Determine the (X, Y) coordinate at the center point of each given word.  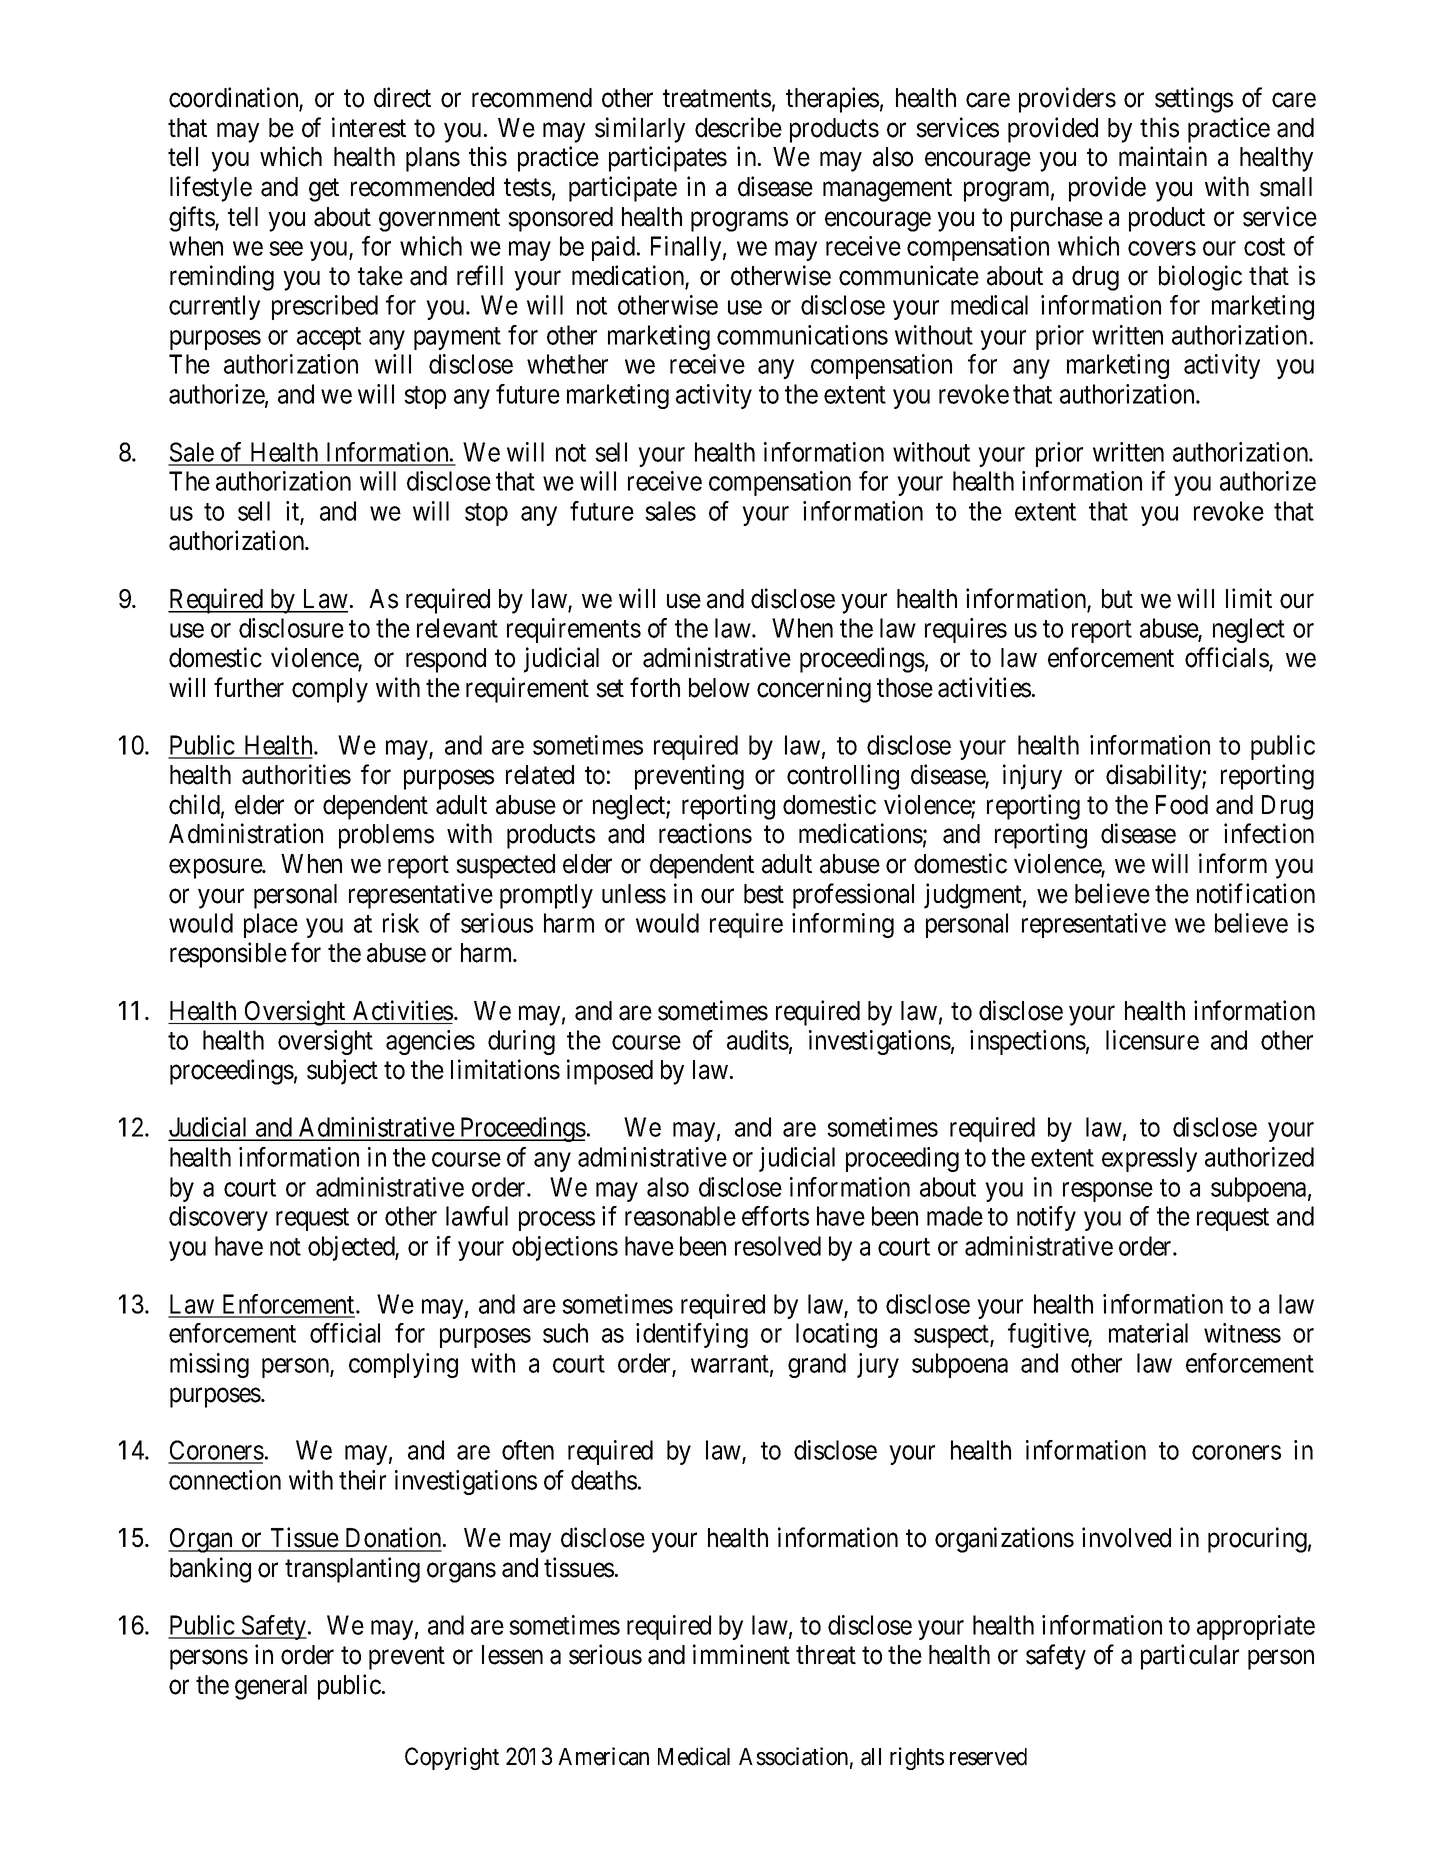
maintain (1163, 156)
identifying (692, 1335)
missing (209, 1365)
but (1117, 599)
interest (369, 127)
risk (401, 923)
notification (1256, 893)
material (1148, 1333)
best (764, 894)
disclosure (291, 628)
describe (738, 127)
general (271, 1687)
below (719, 688)
